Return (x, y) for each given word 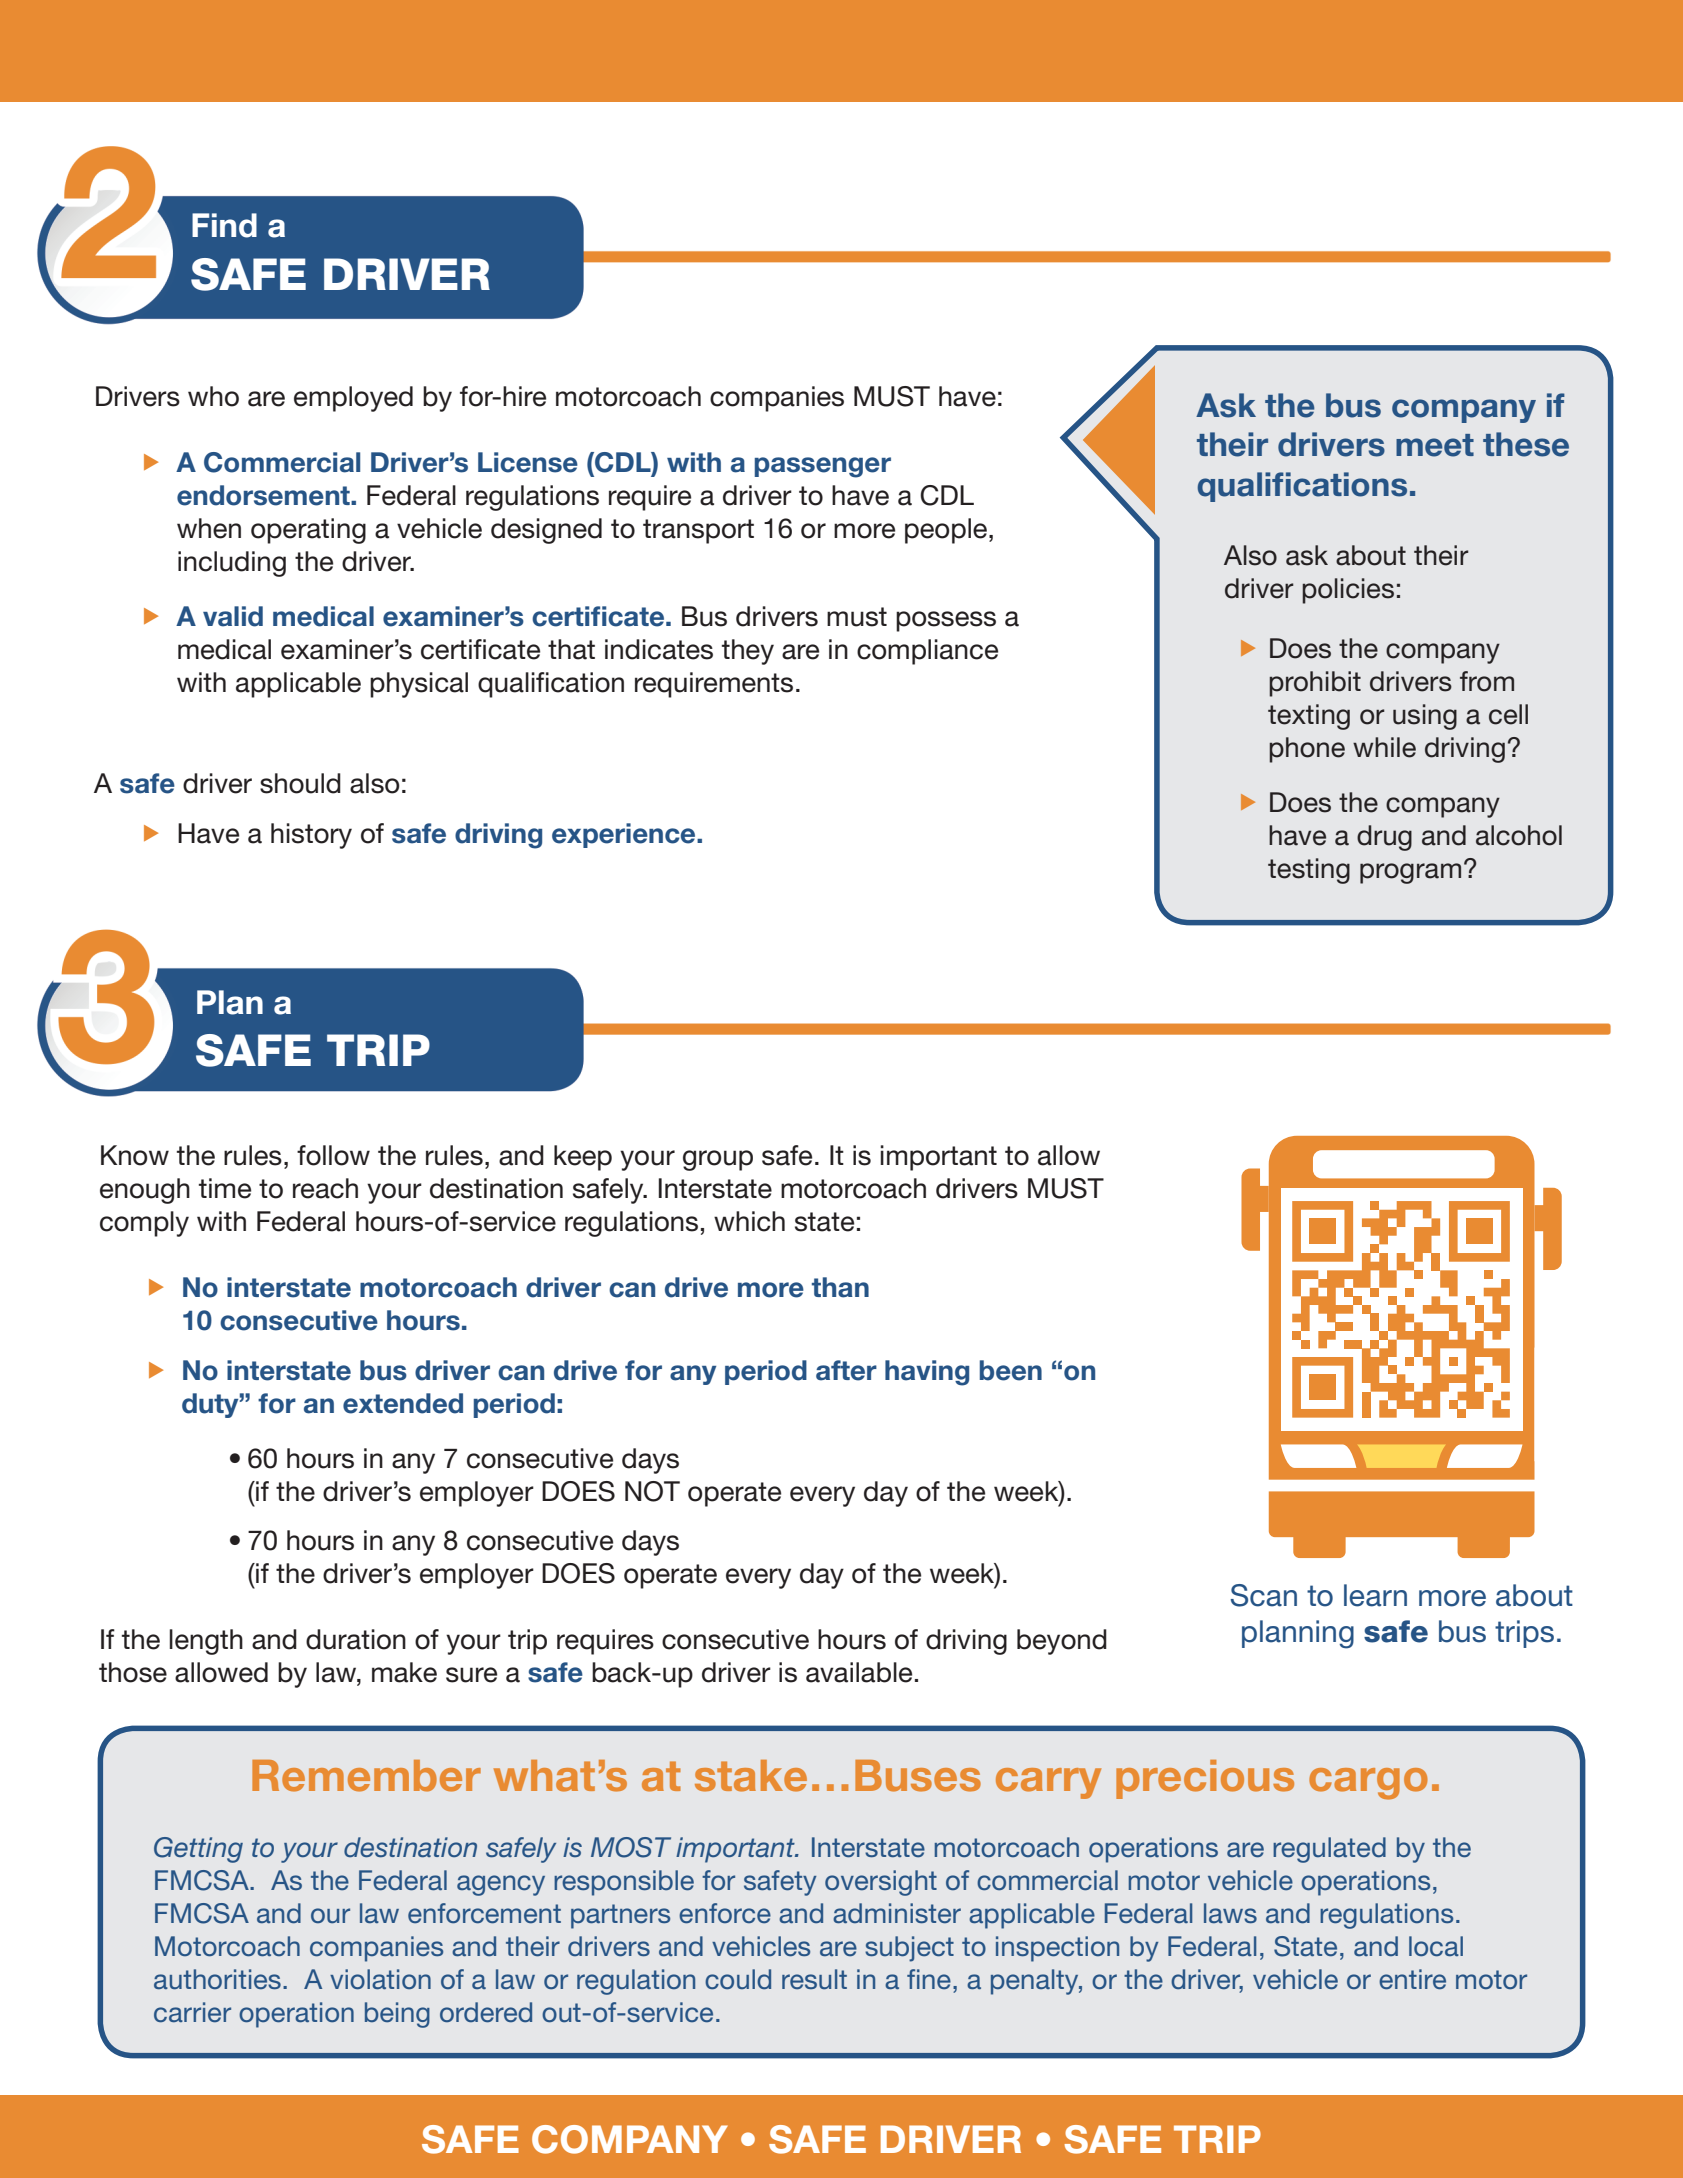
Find (224, 225)
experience (625, 835)
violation (380, 1979)
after (846, 1370)
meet (1435, 445)
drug (1384, 838)
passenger (823, 467)
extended (403, 1403)
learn (1375, 1595)
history (311, 836)
